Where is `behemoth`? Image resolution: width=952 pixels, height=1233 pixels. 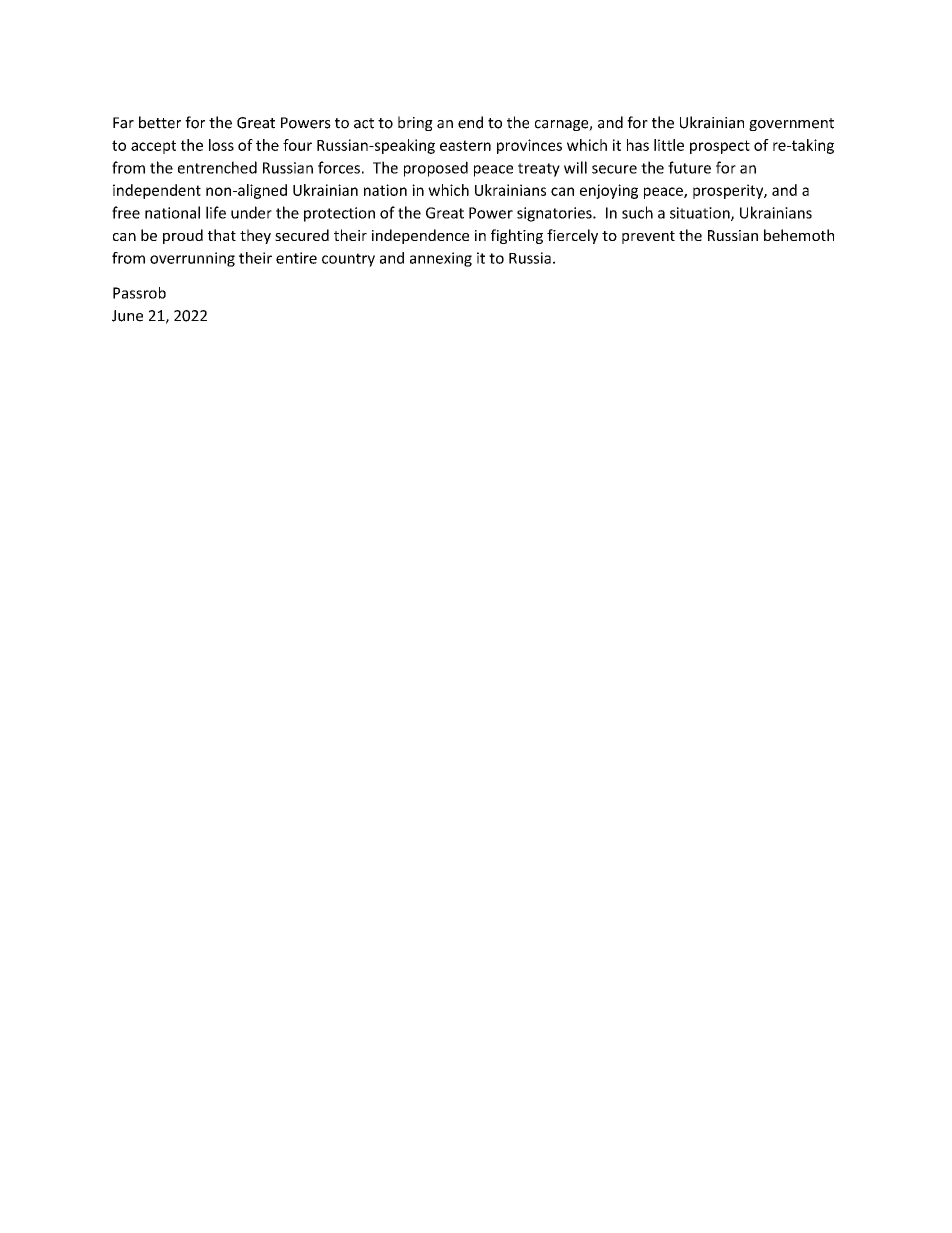 behemoth is located at coordinates (799, 235).
